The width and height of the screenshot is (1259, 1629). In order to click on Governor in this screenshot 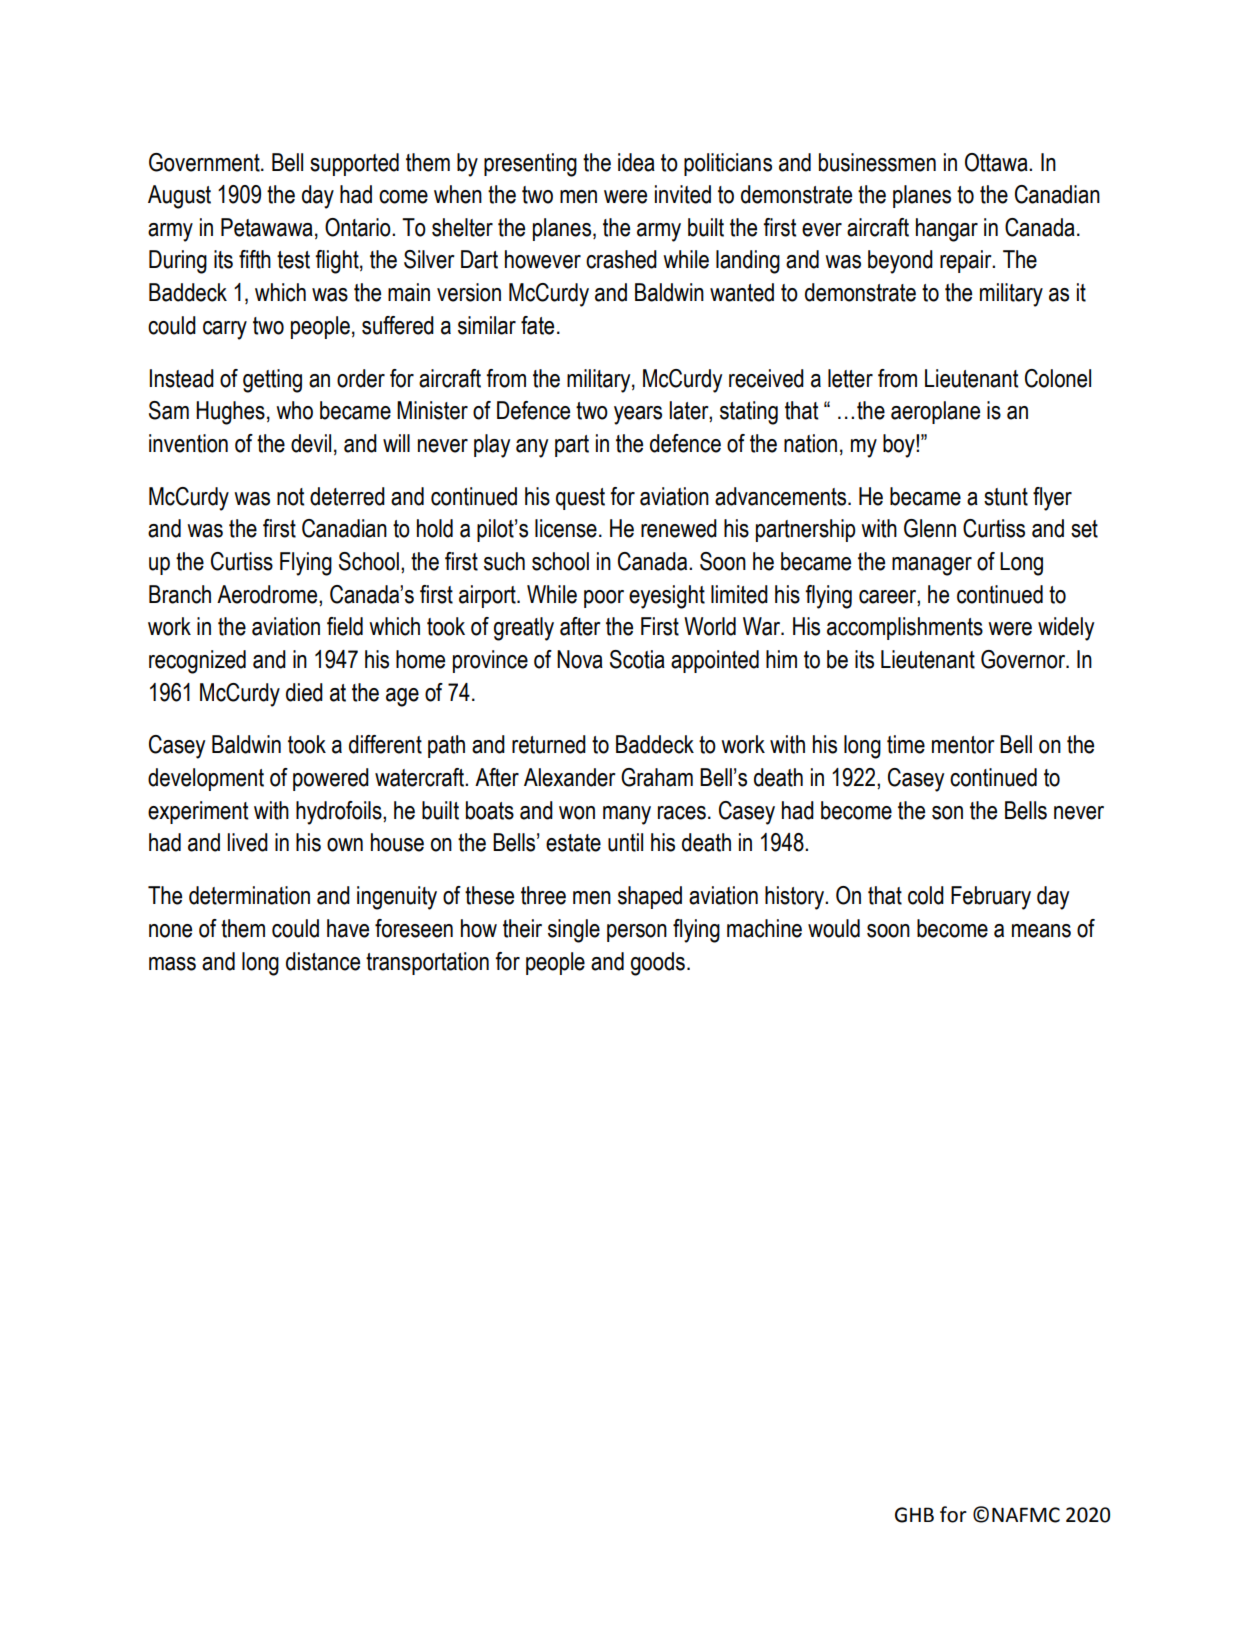, I will do `click(1024, 659)`.
